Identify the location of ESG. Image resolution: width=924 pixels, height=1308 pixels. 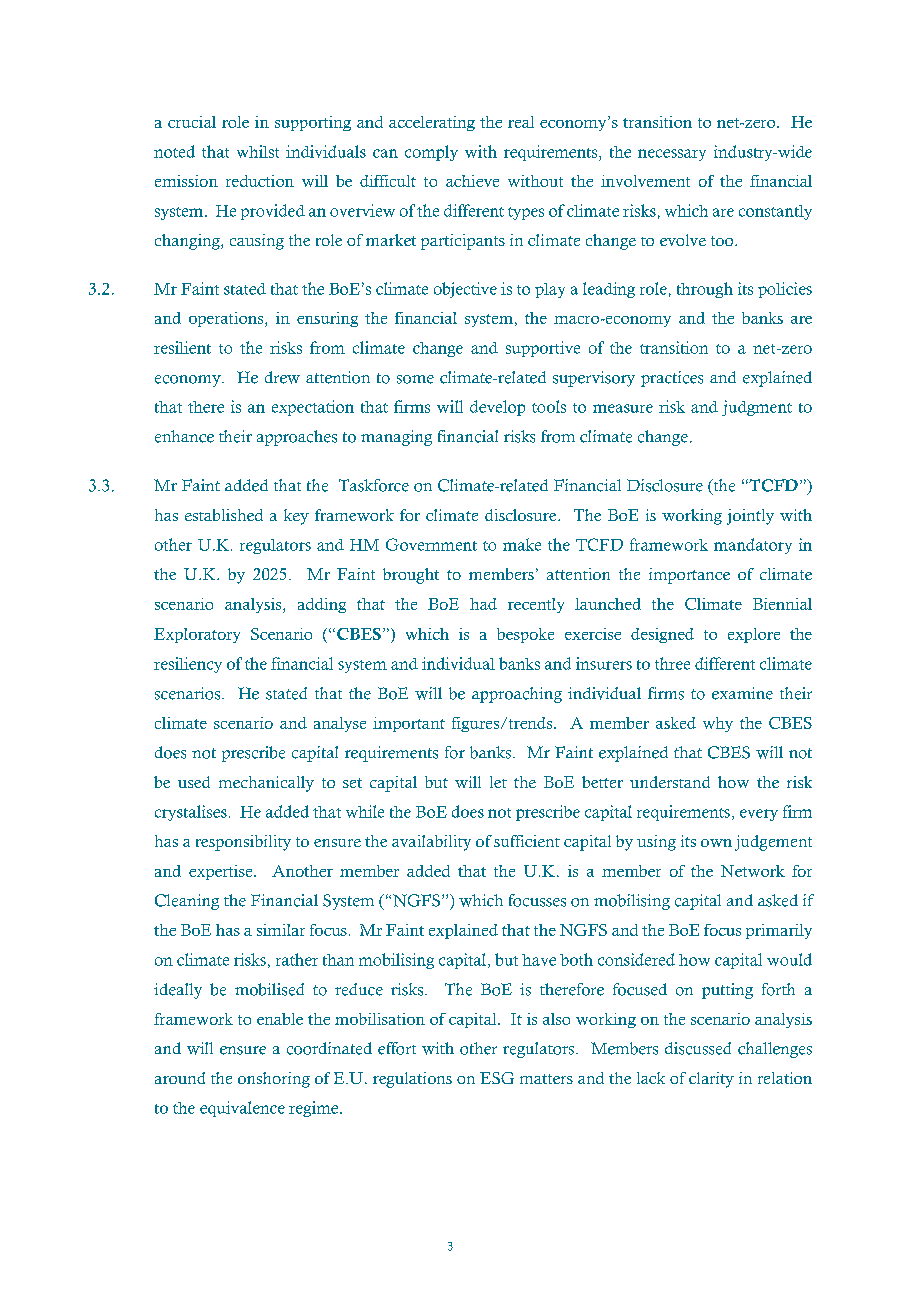
(497, 1078).
